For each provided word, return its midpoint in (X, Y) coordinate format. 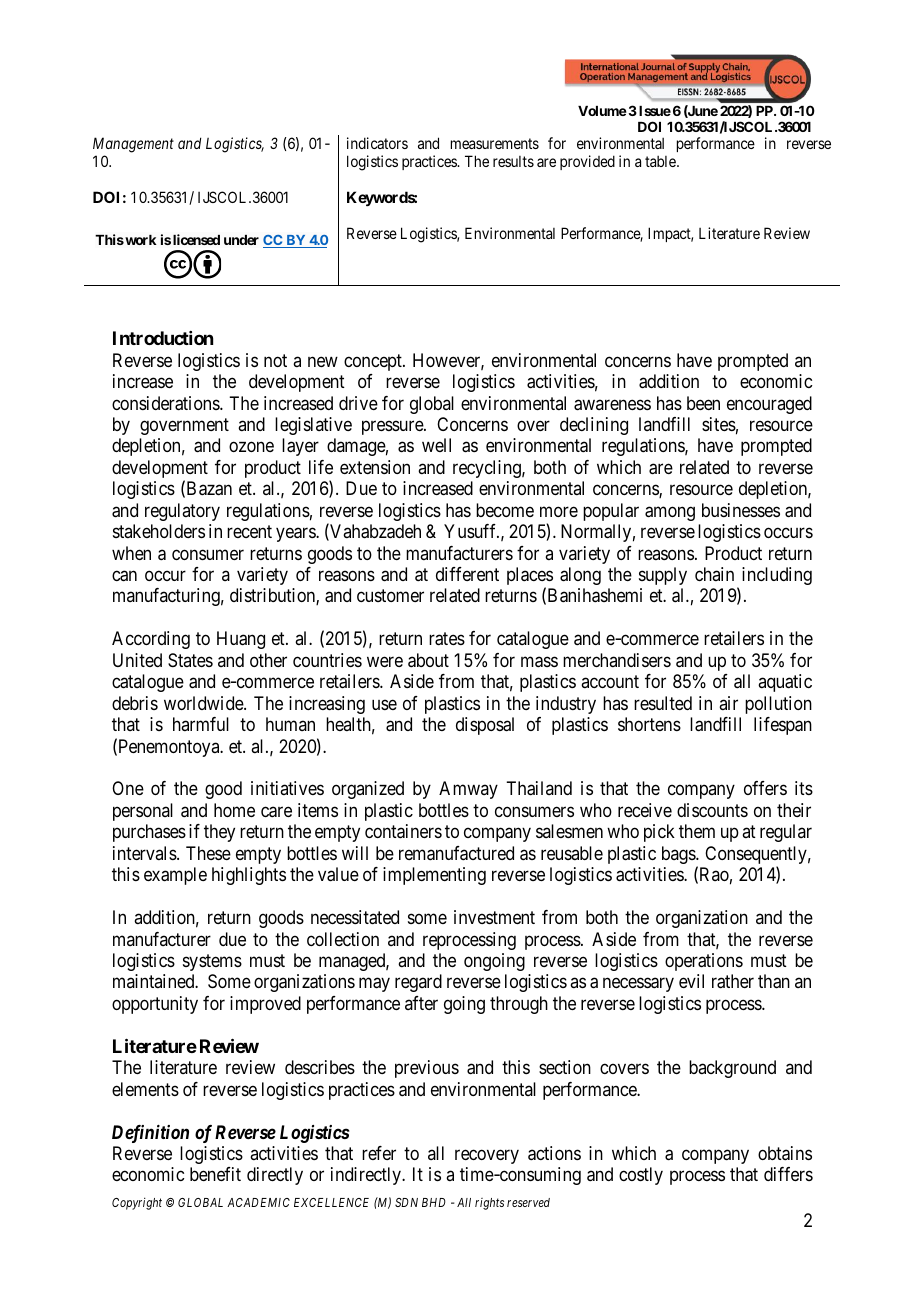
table (661, 161)
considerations (166, 403)
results (513, 161)
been (703, 403)
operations (704, 962)
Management (133, 146)
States (190, 660)
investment (494, 917)
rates (447, 639)
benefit (215, 1174)
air (728, 703)
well (436, 445)
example (175, 876)
